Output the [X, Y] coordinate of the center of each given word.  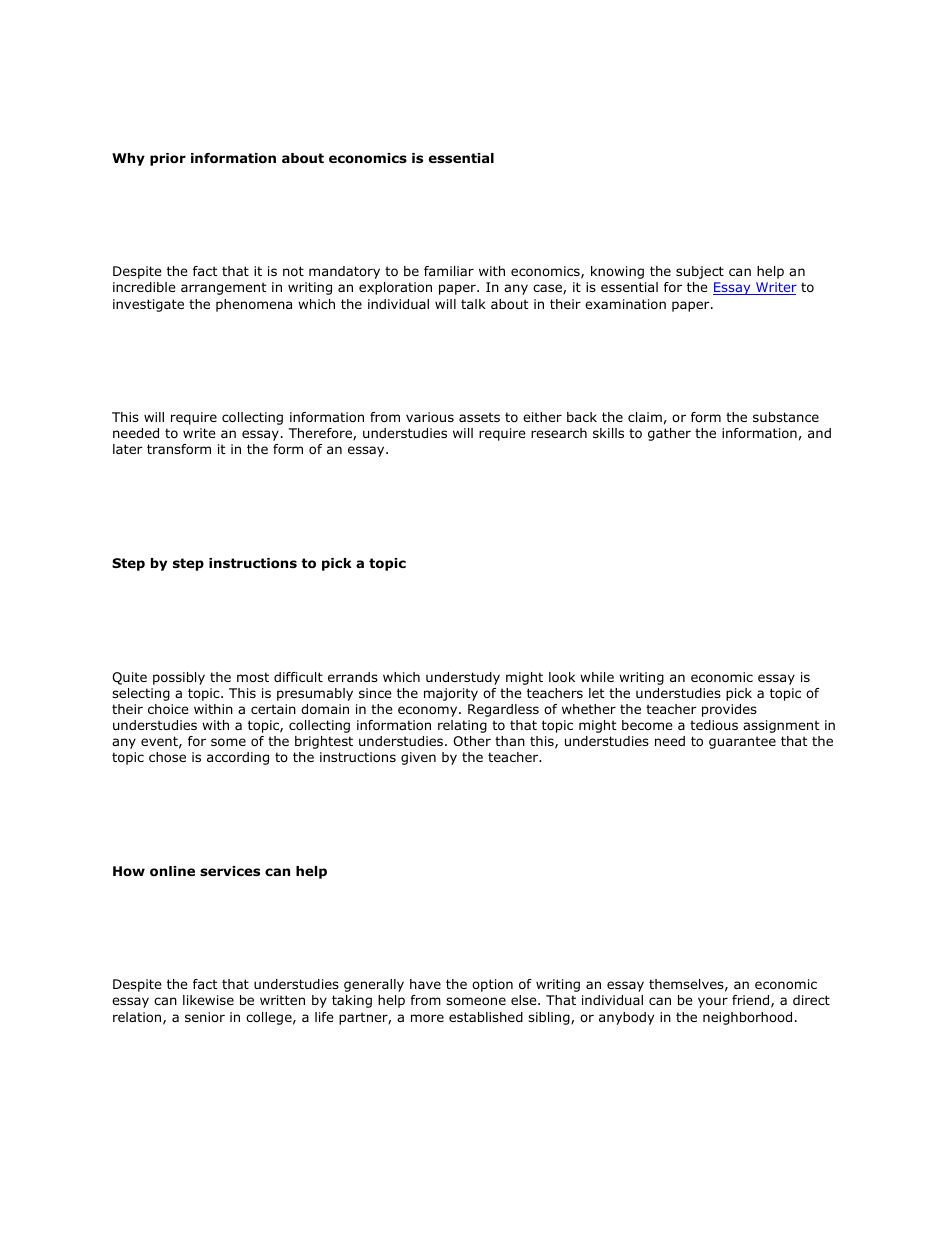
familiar [449, 271]
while [597, 677]
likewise [208, 1000]
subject [700, 272]
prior [168, 159]
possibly [179, 678]
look [562, 677]
